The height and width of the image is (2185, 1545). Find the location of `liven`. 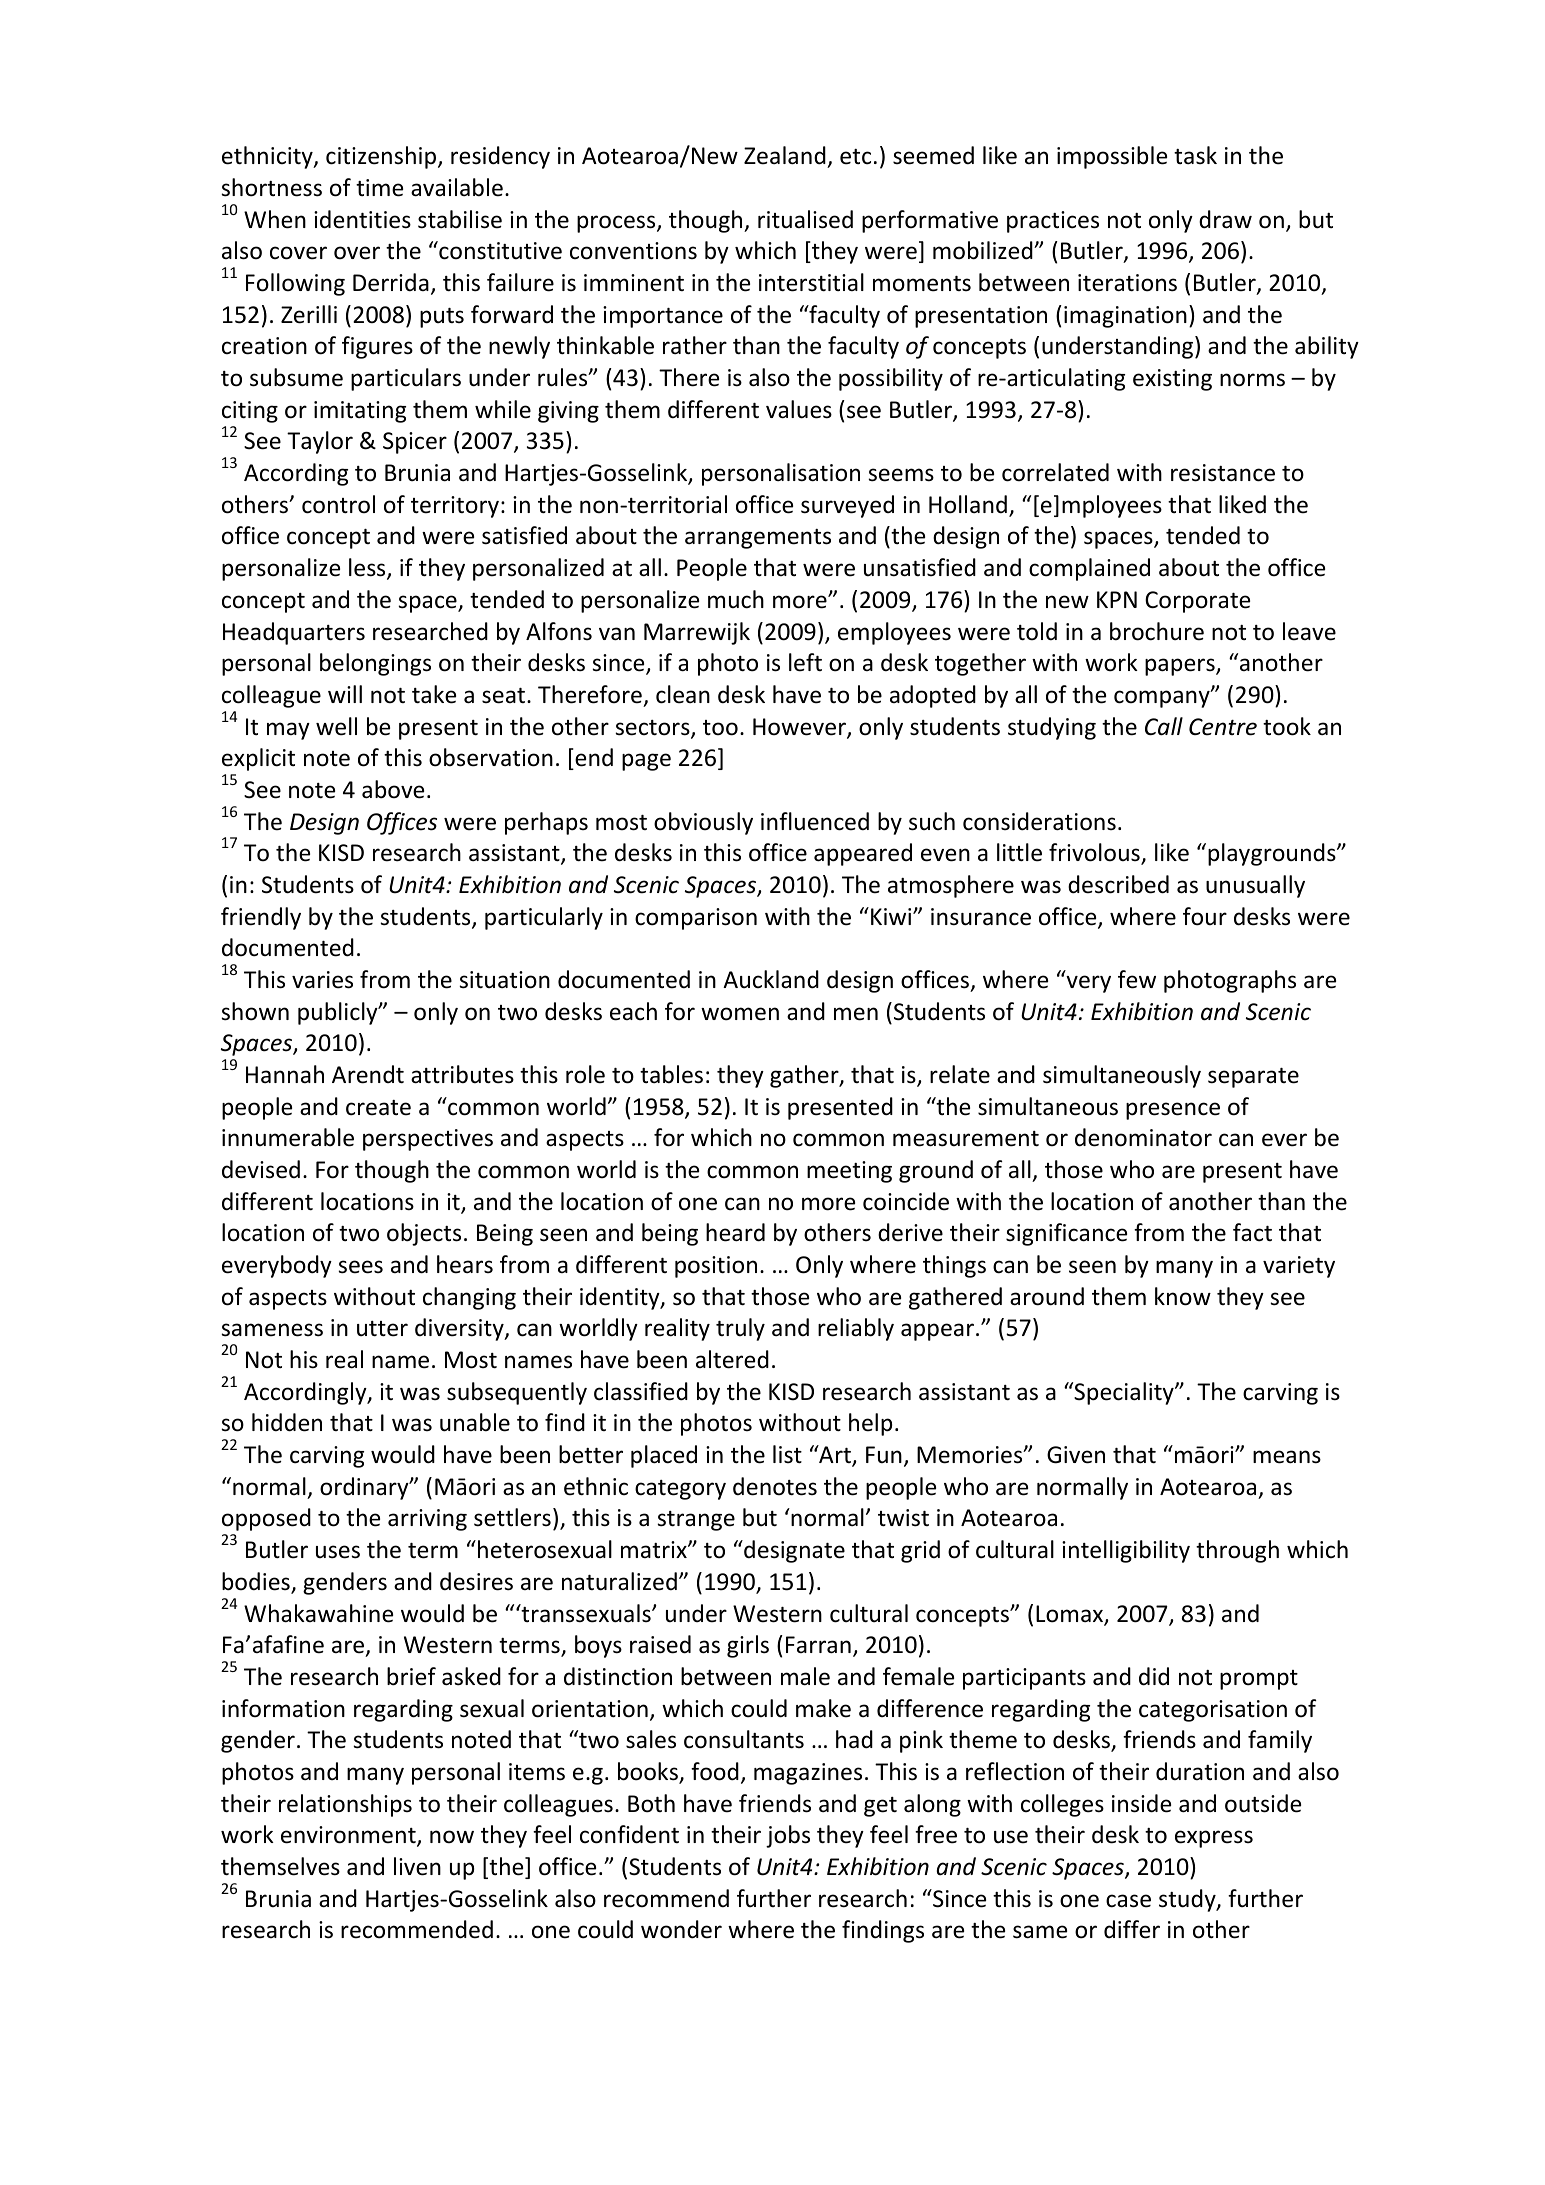

liven is located at coordinates (417, 1866).
